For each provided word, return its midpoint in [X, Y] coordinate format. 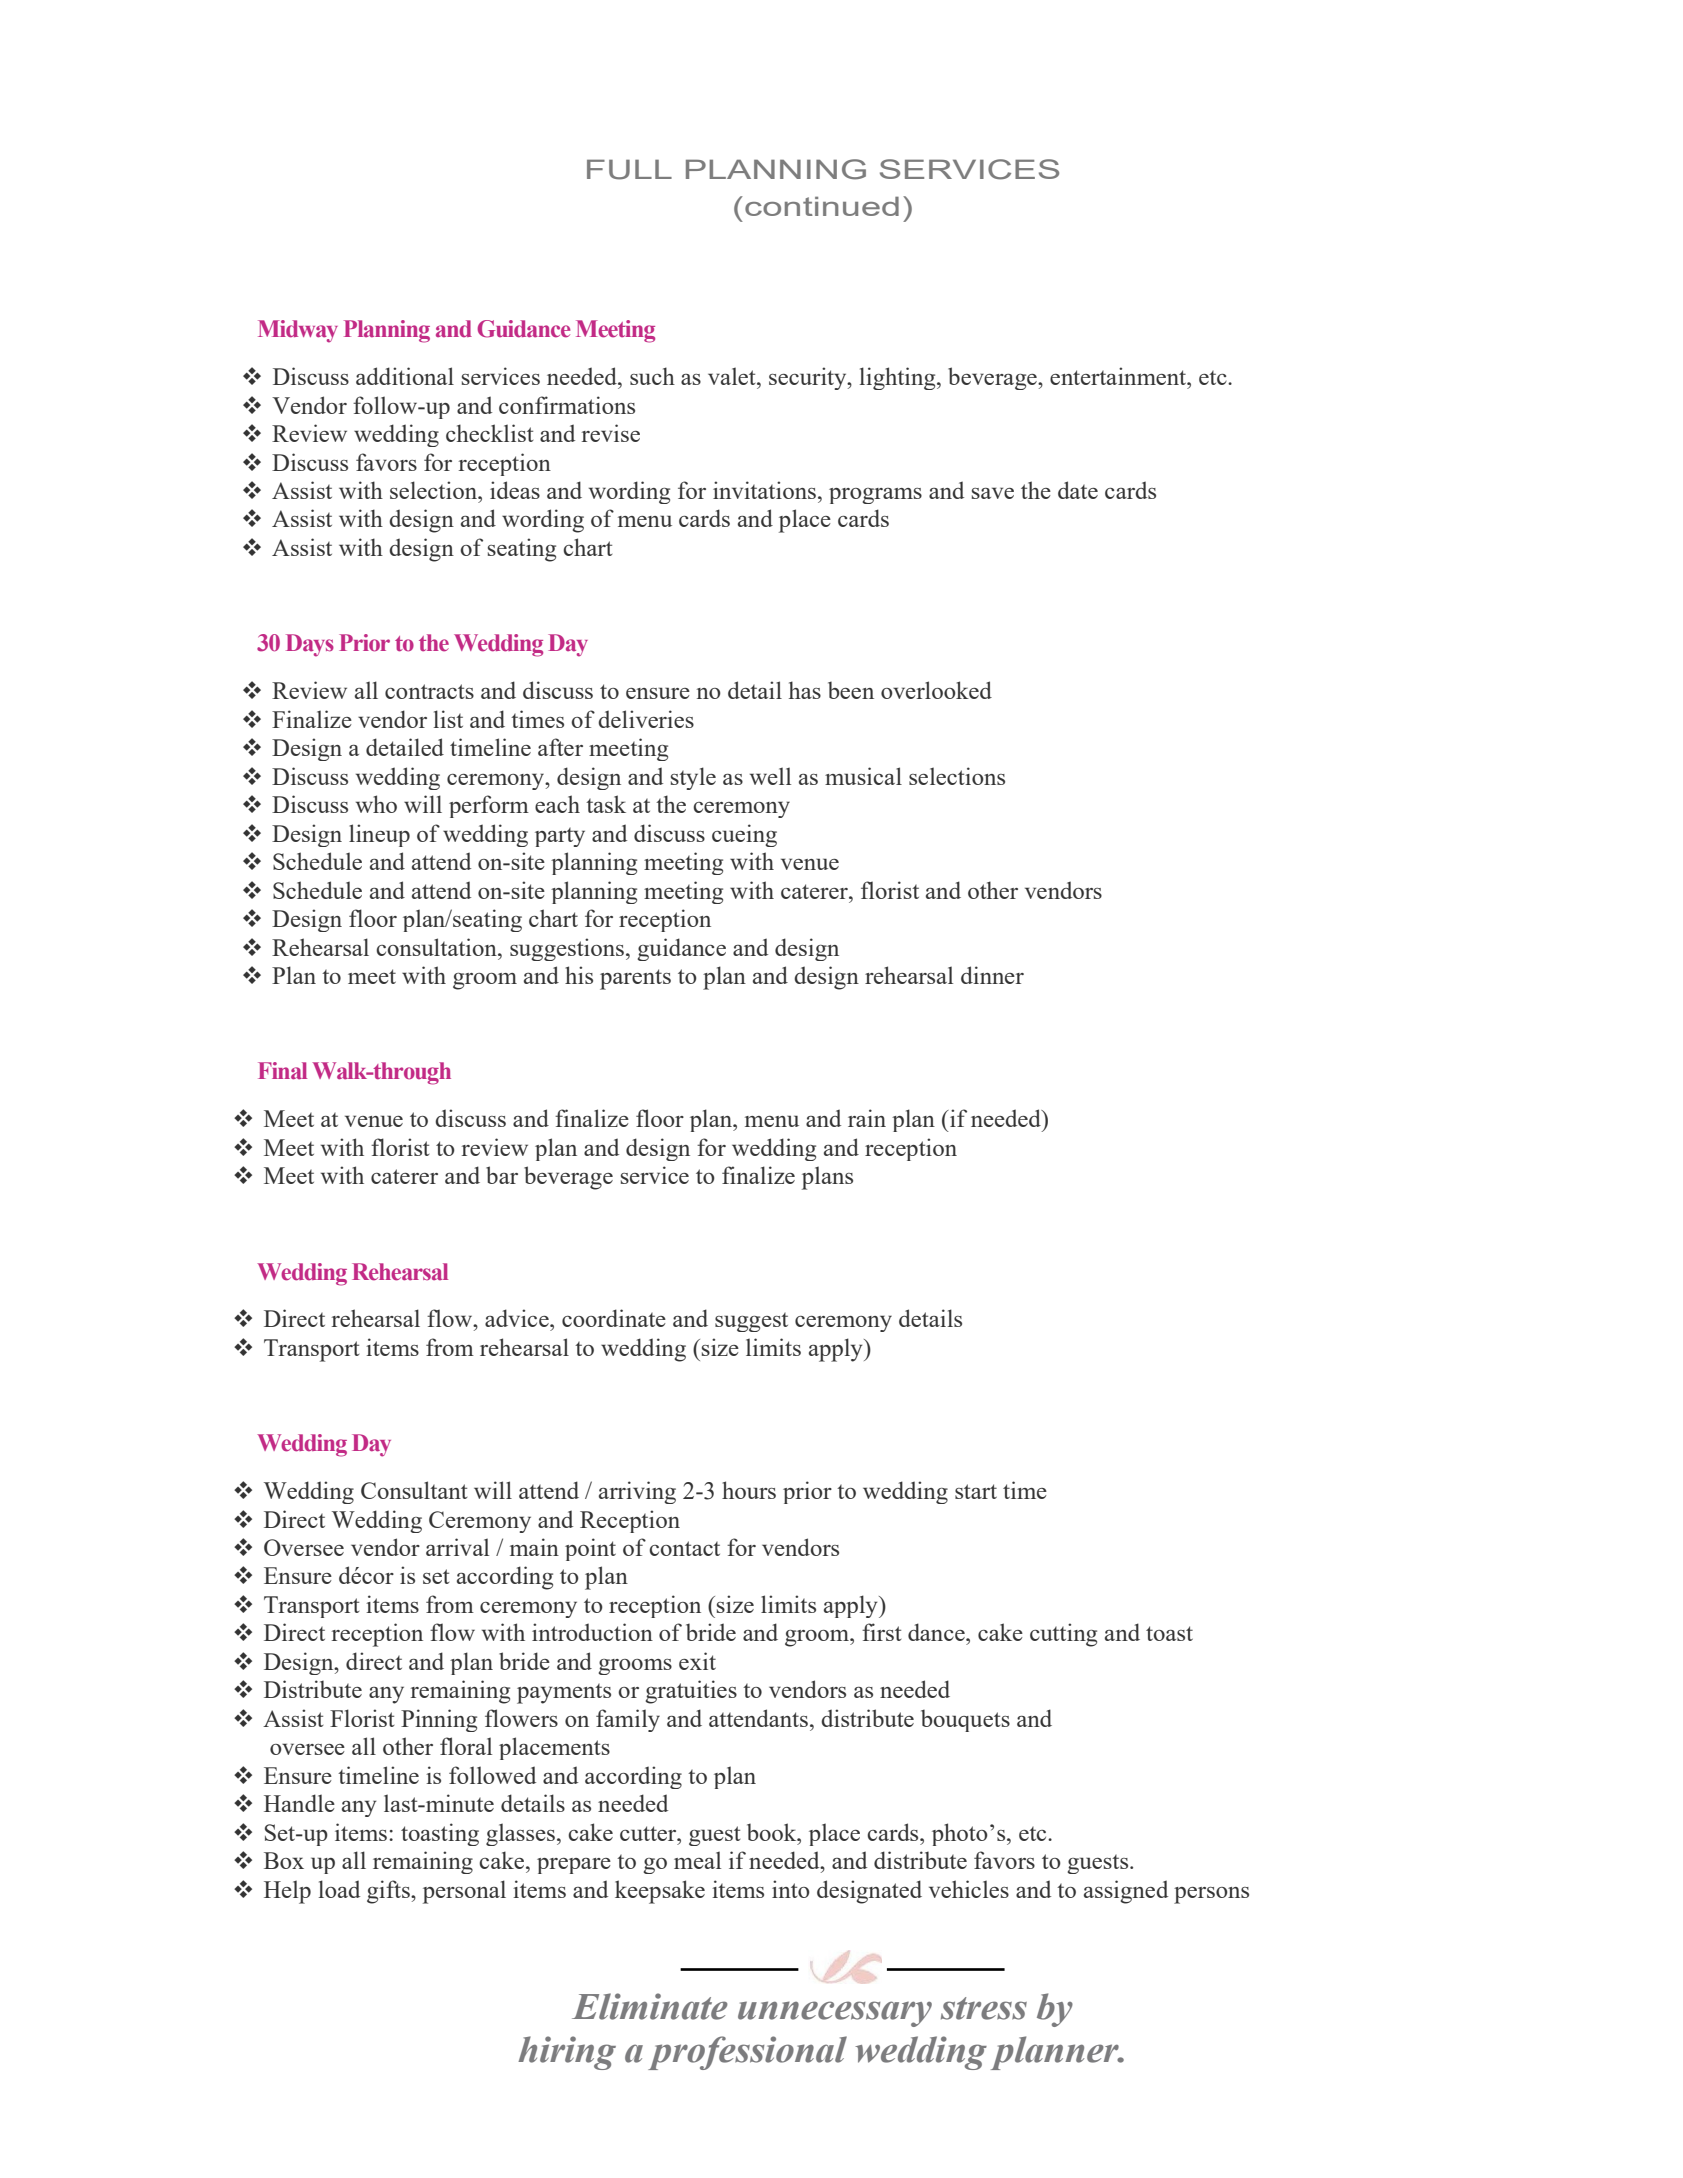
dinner [992, 975]
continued [822, 206]
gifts [389, 1892]
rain [867, 1118]
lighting [899, 378]
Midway [298, 331]
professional [747, 2053]
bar [502, 1175]
